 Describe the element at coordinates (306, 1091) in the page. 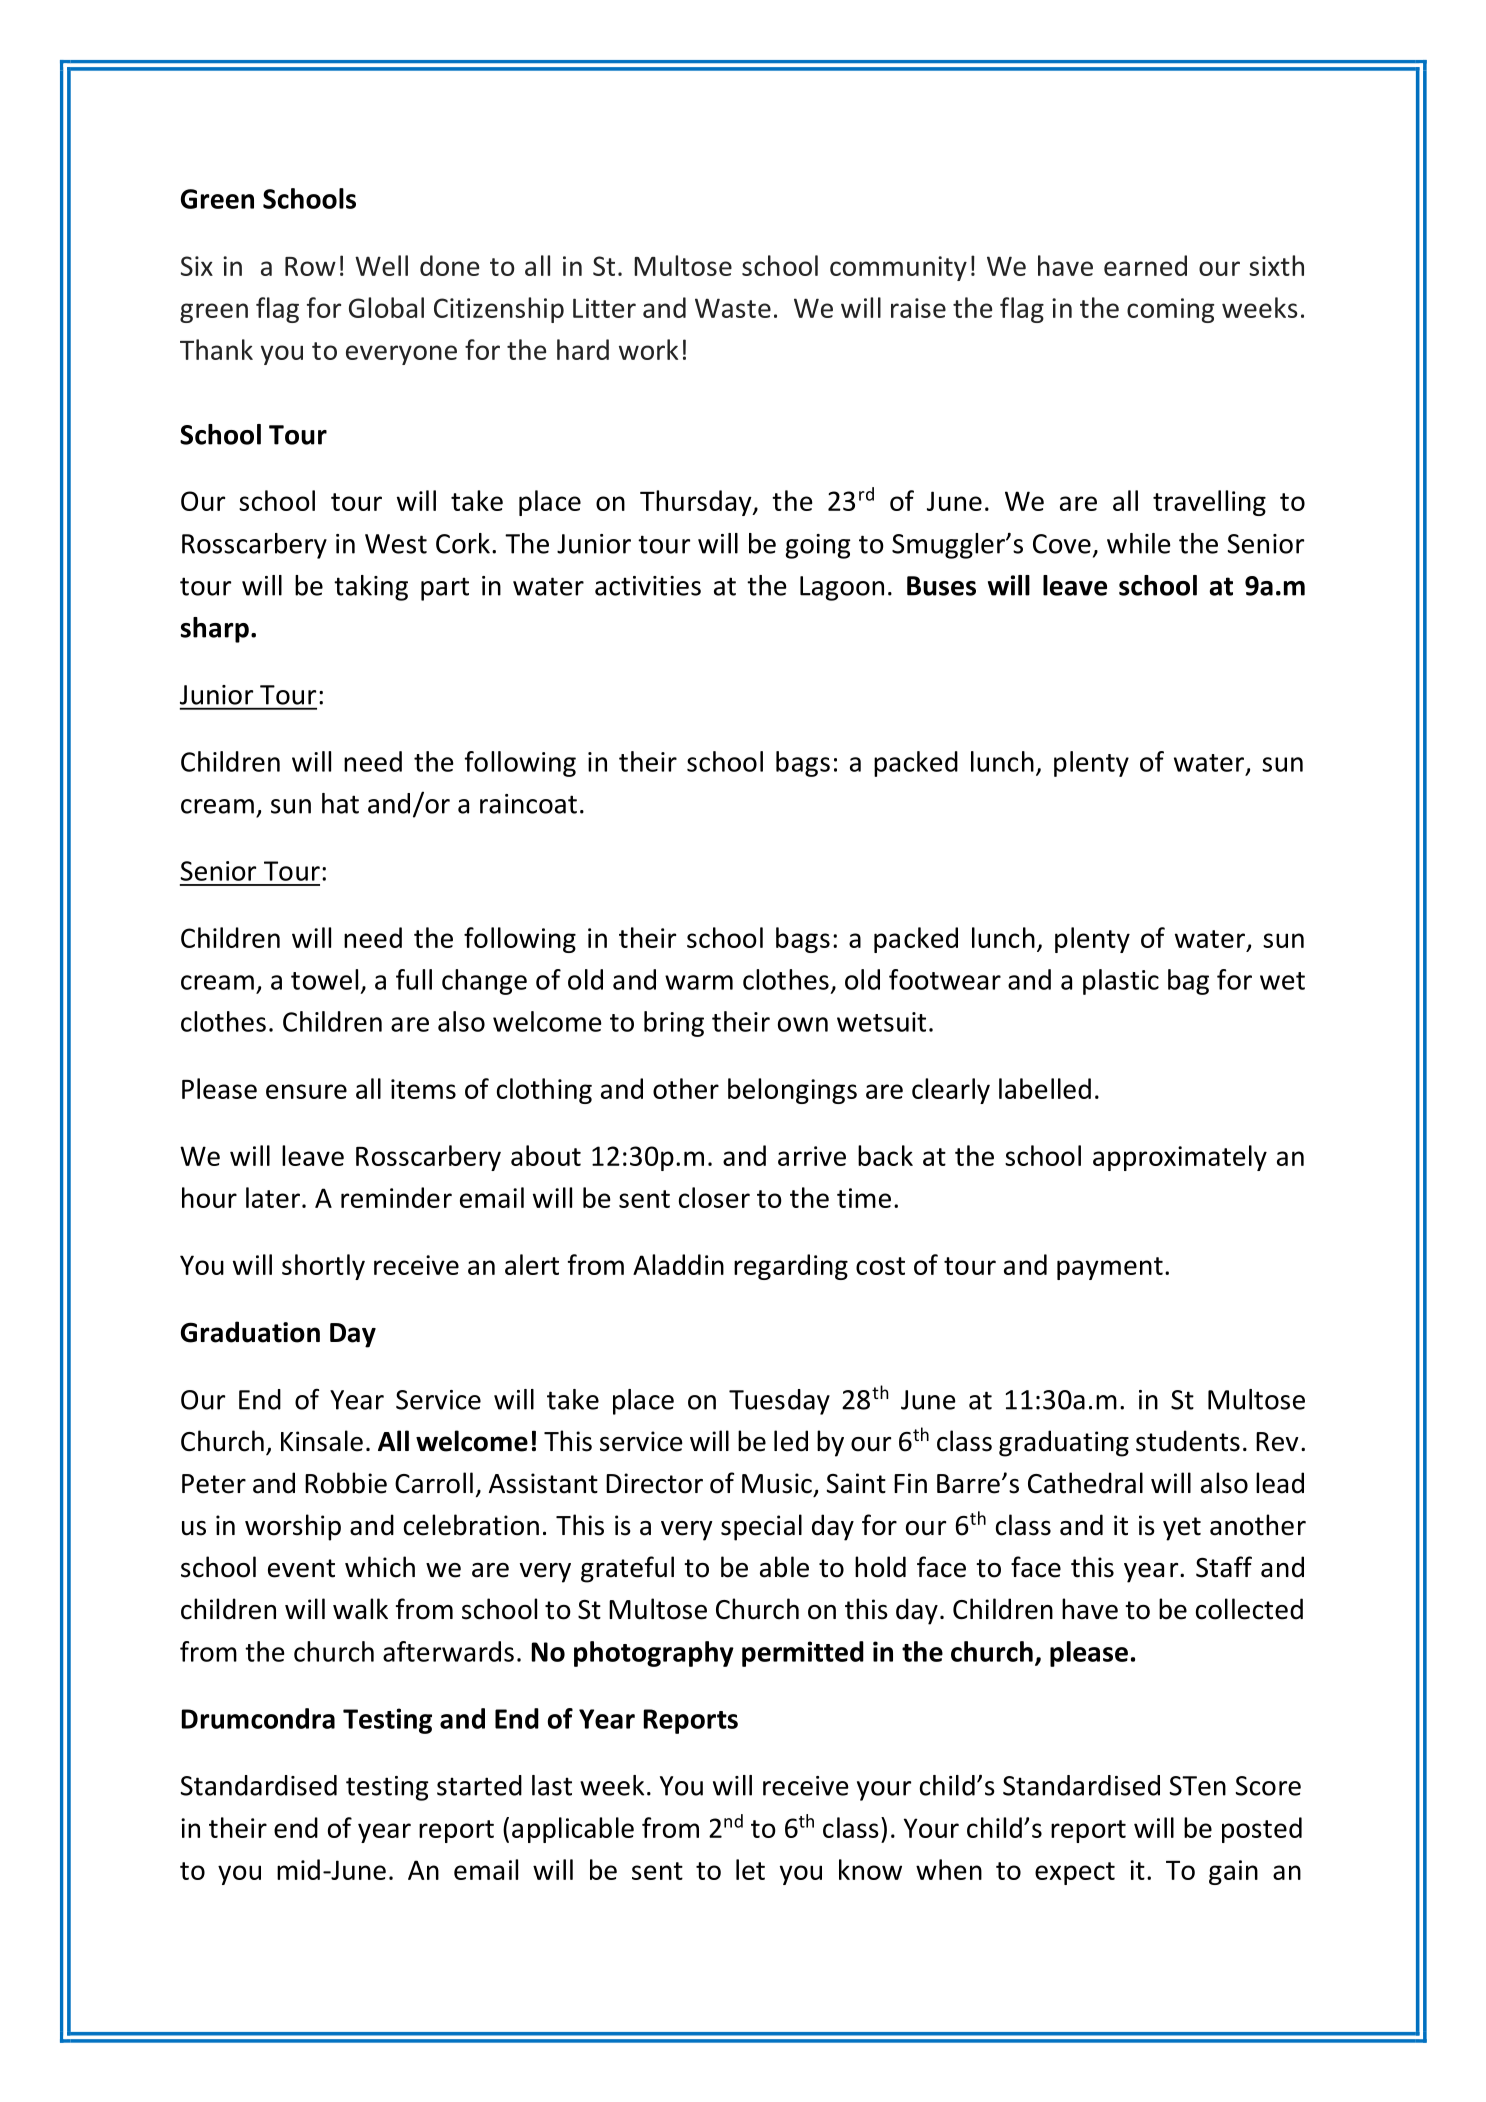

I see `ensure` at that location.
